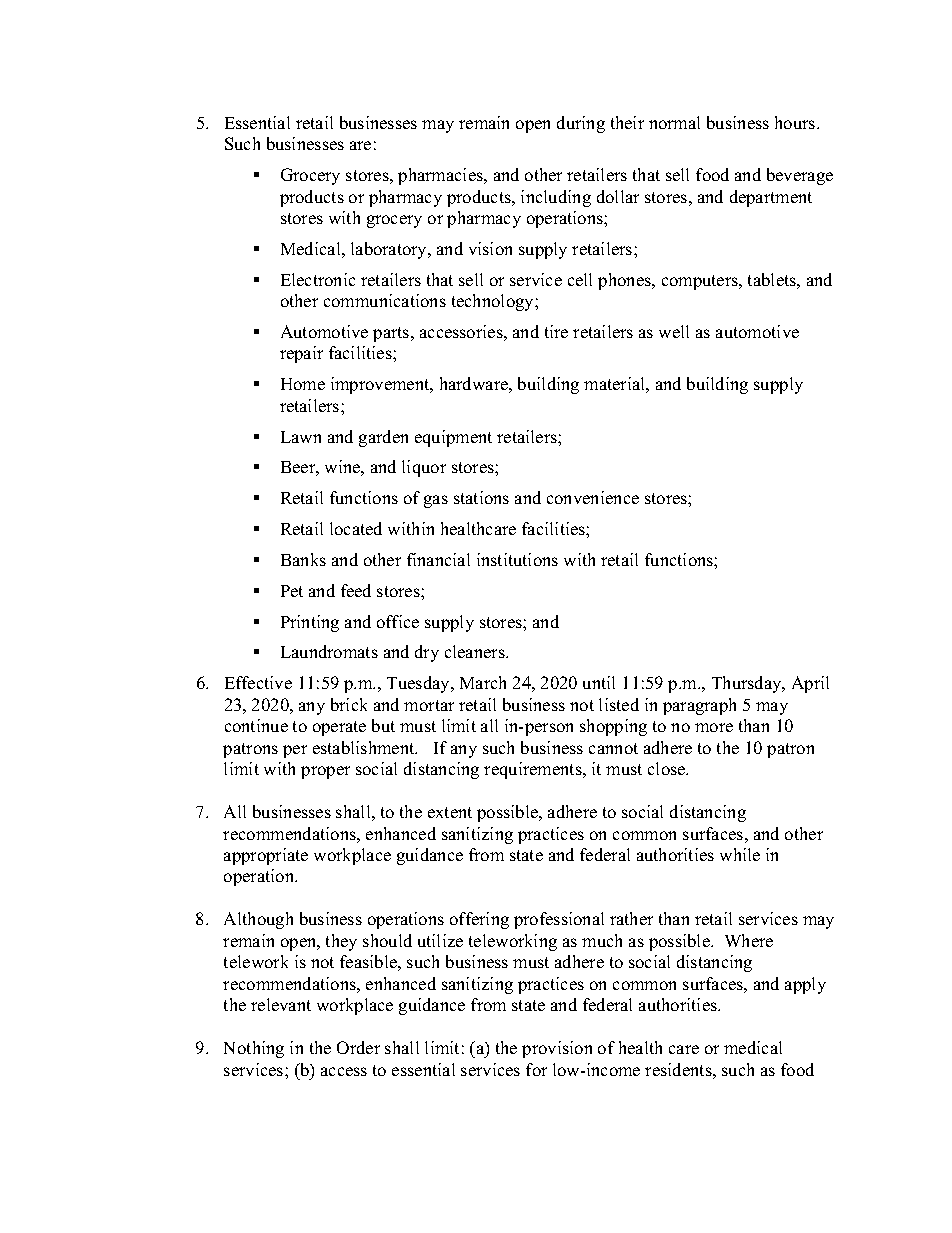  What do you see at coordinates (292, 591) in the screenshot?
I see `Pet` at bounding box center [292, 591].
